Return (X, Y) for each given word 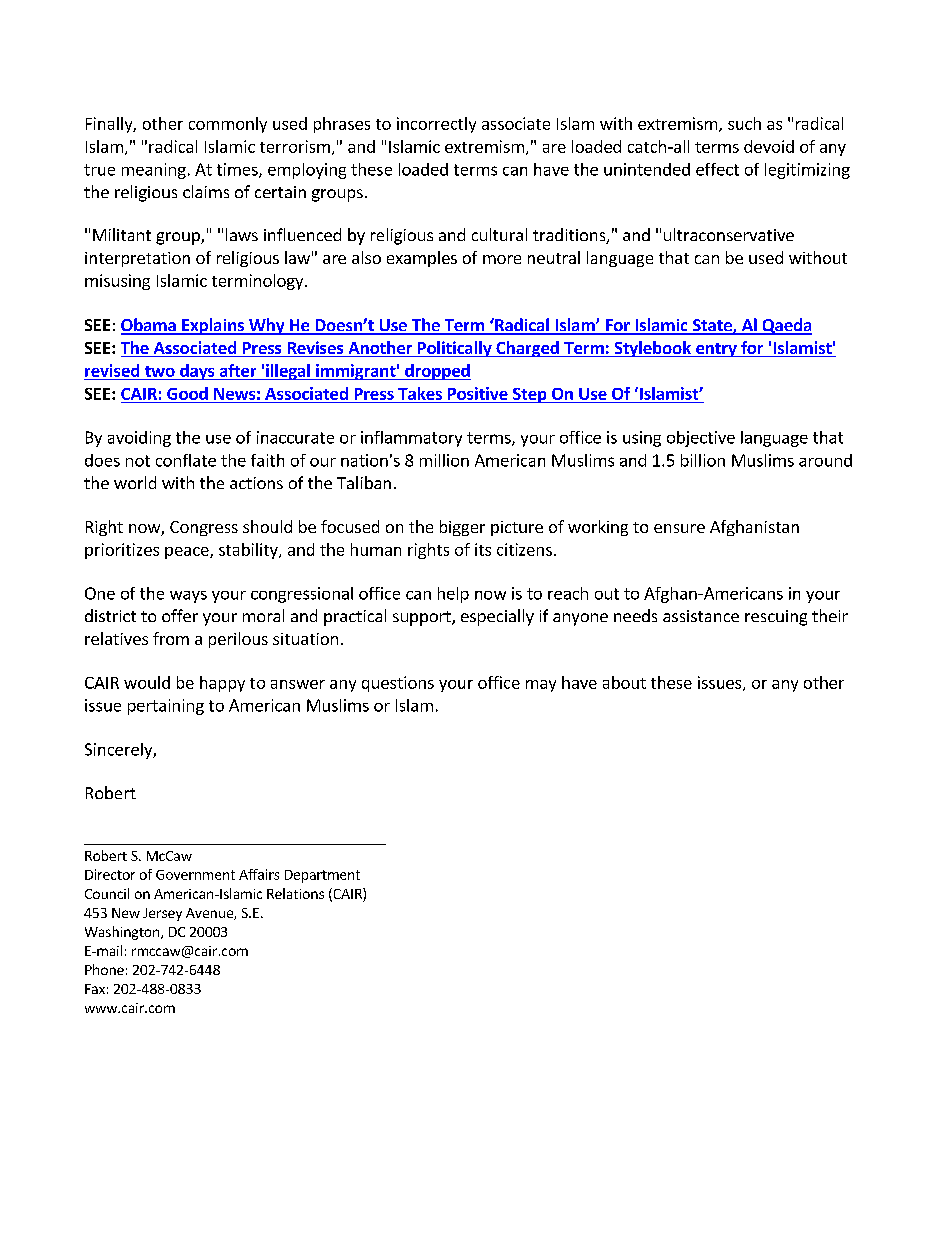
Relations (295, 893)
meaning (154, 171)
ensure (679, 528)
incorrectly (436, 125)
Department (322, 876)
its (483, 549)
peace (188, 553)
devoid (769, 146)
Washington (123, 933)
